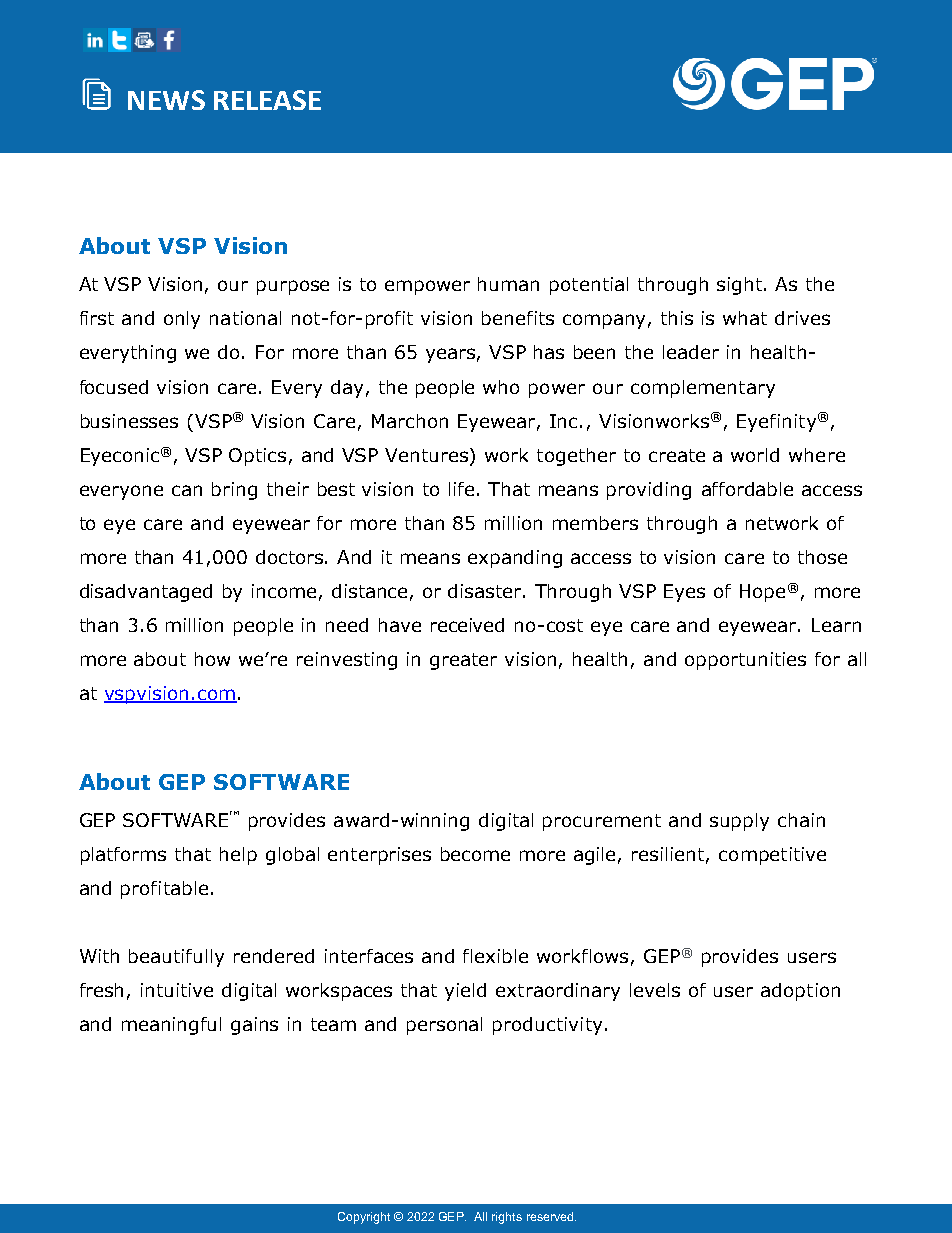 The height and width of the screenshot is (1233, 952). What do you see at coordinates (508, 284) in the screenshot?
I see `human` at bounding box center [508, 284].
